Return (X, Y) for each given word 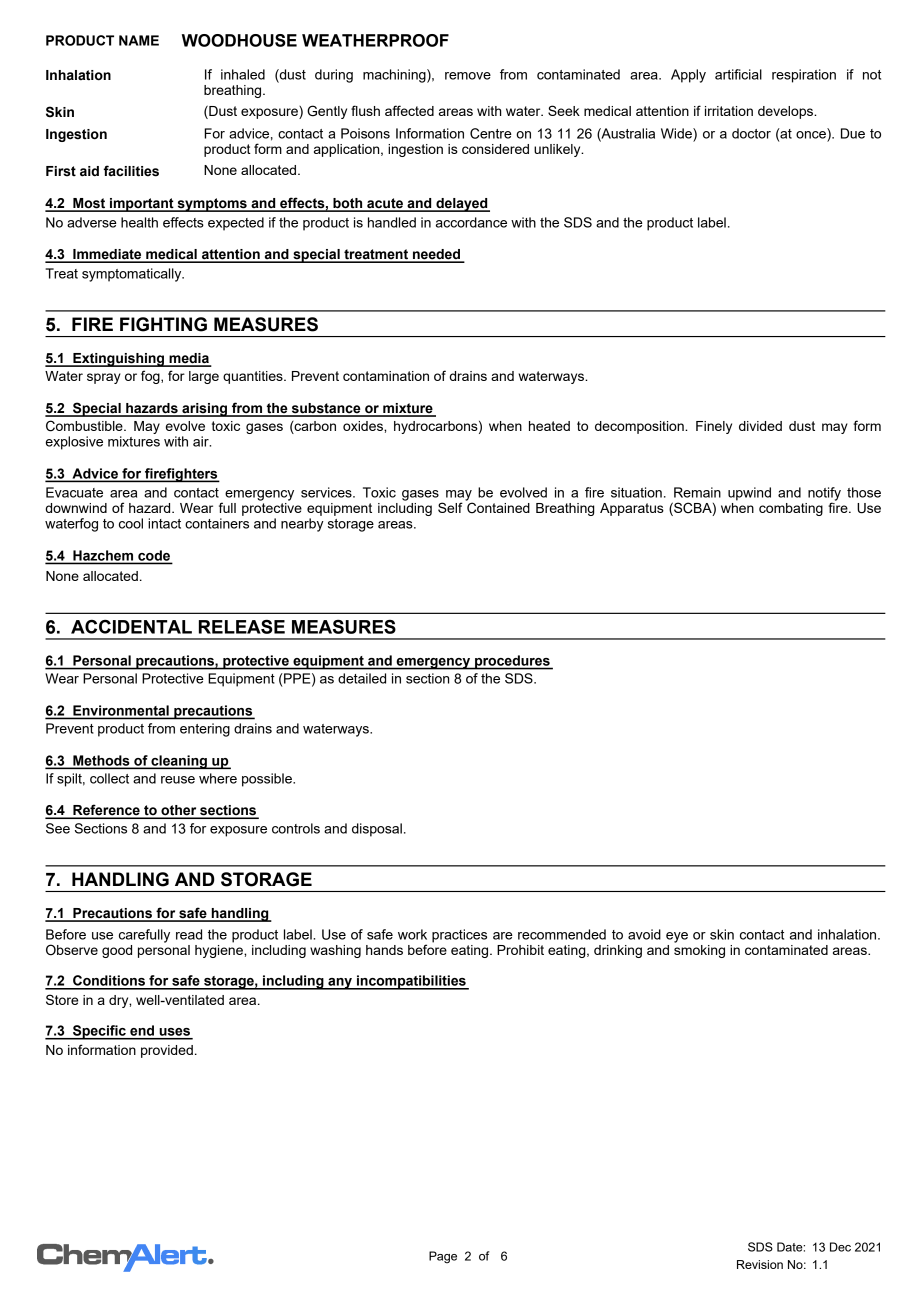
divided (760, 426)
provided (167, 1051)
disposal (377, 830)
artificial (738, 74)
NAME (139, 40)
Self (450, 507)
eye (677, 937)
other (179, 811)
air (202, 441)
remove (468, 76)
